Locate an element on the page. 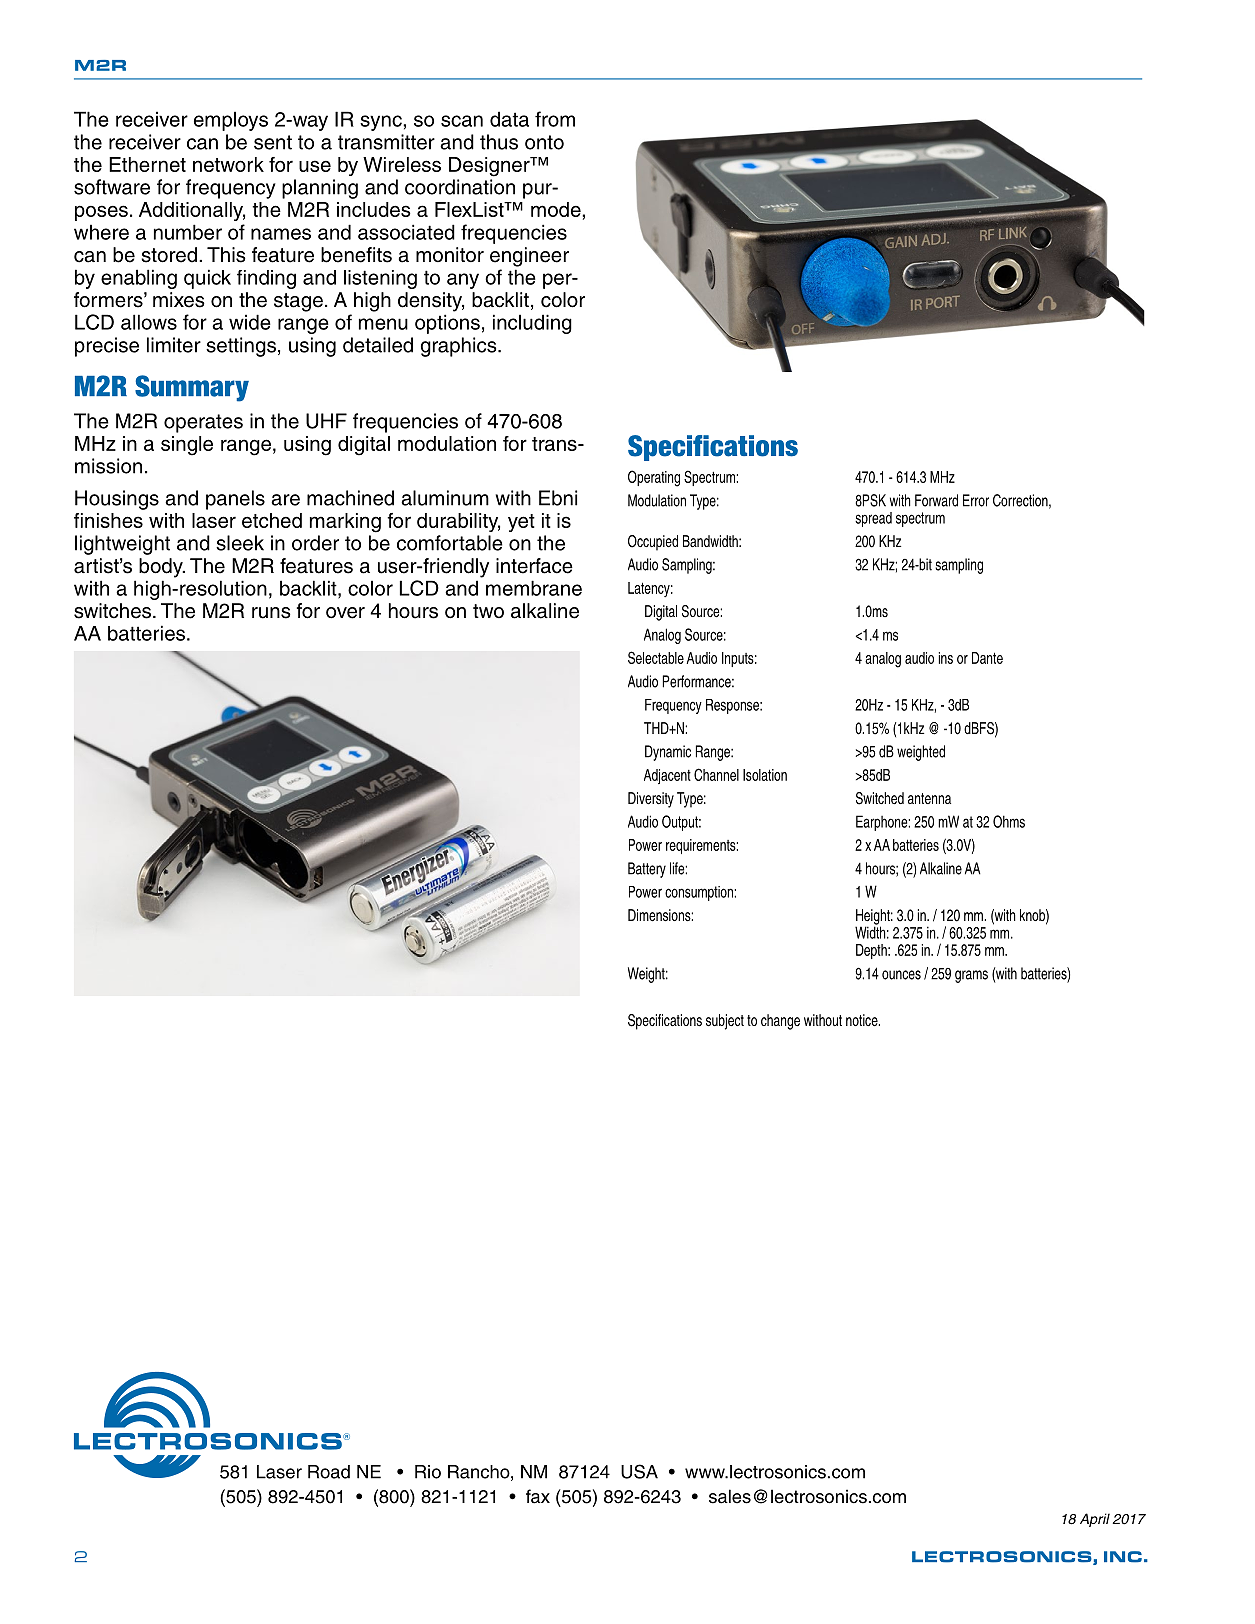  Road is located at coordinates (329, 1472).
